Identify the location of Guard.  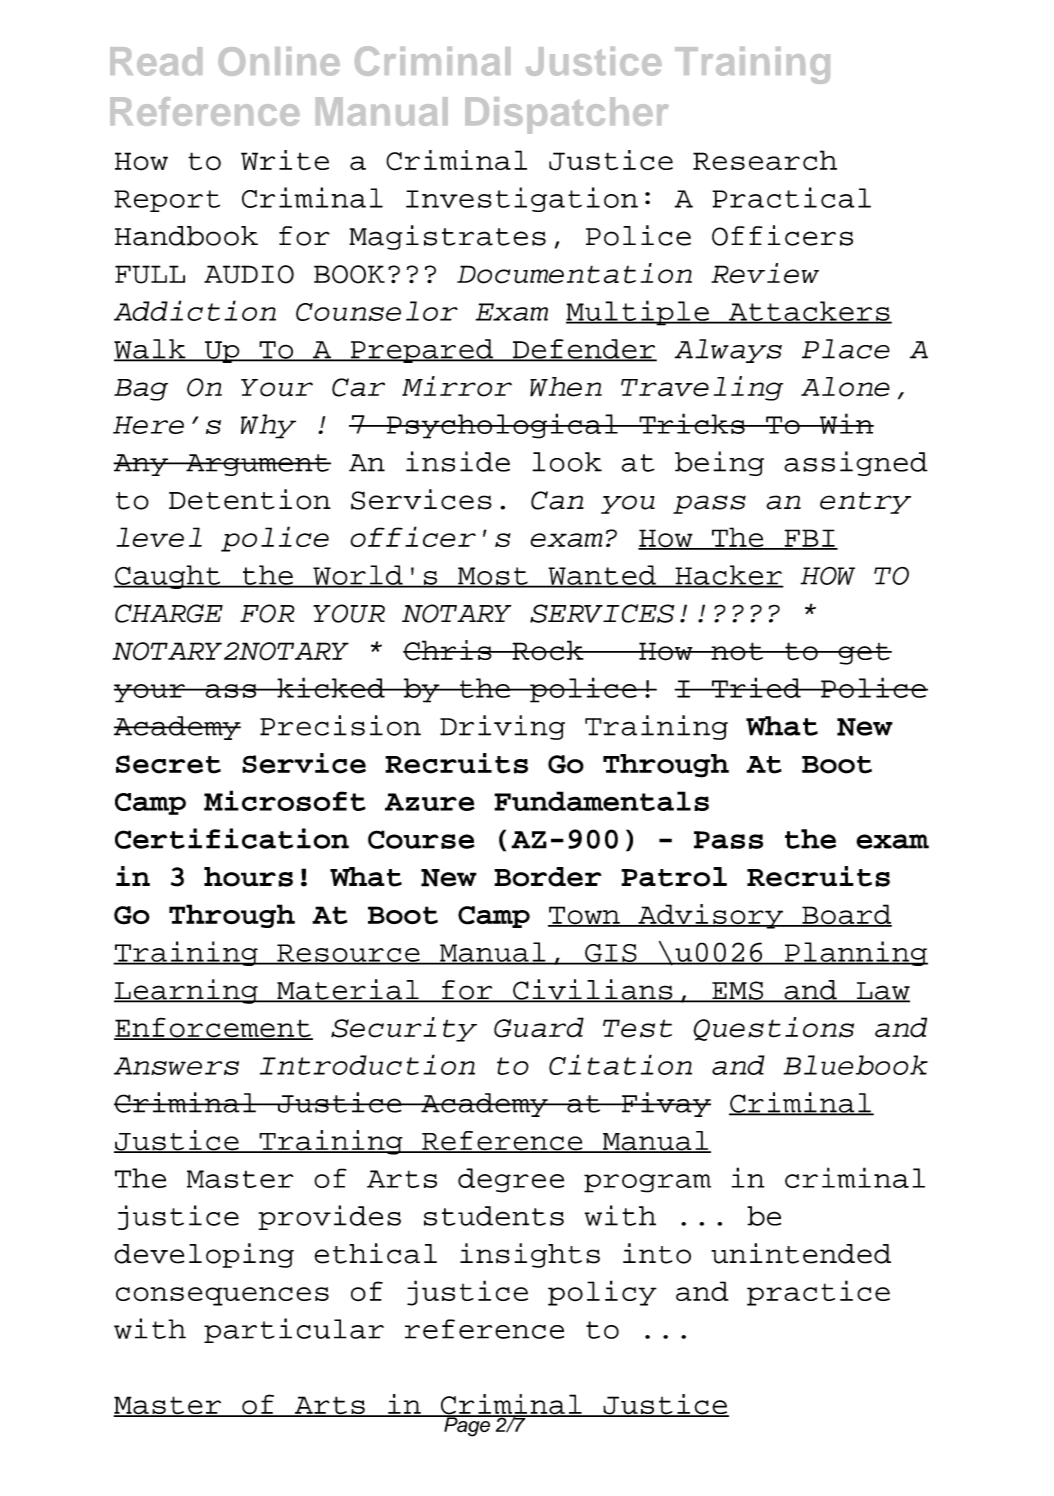
(539, 1027).
